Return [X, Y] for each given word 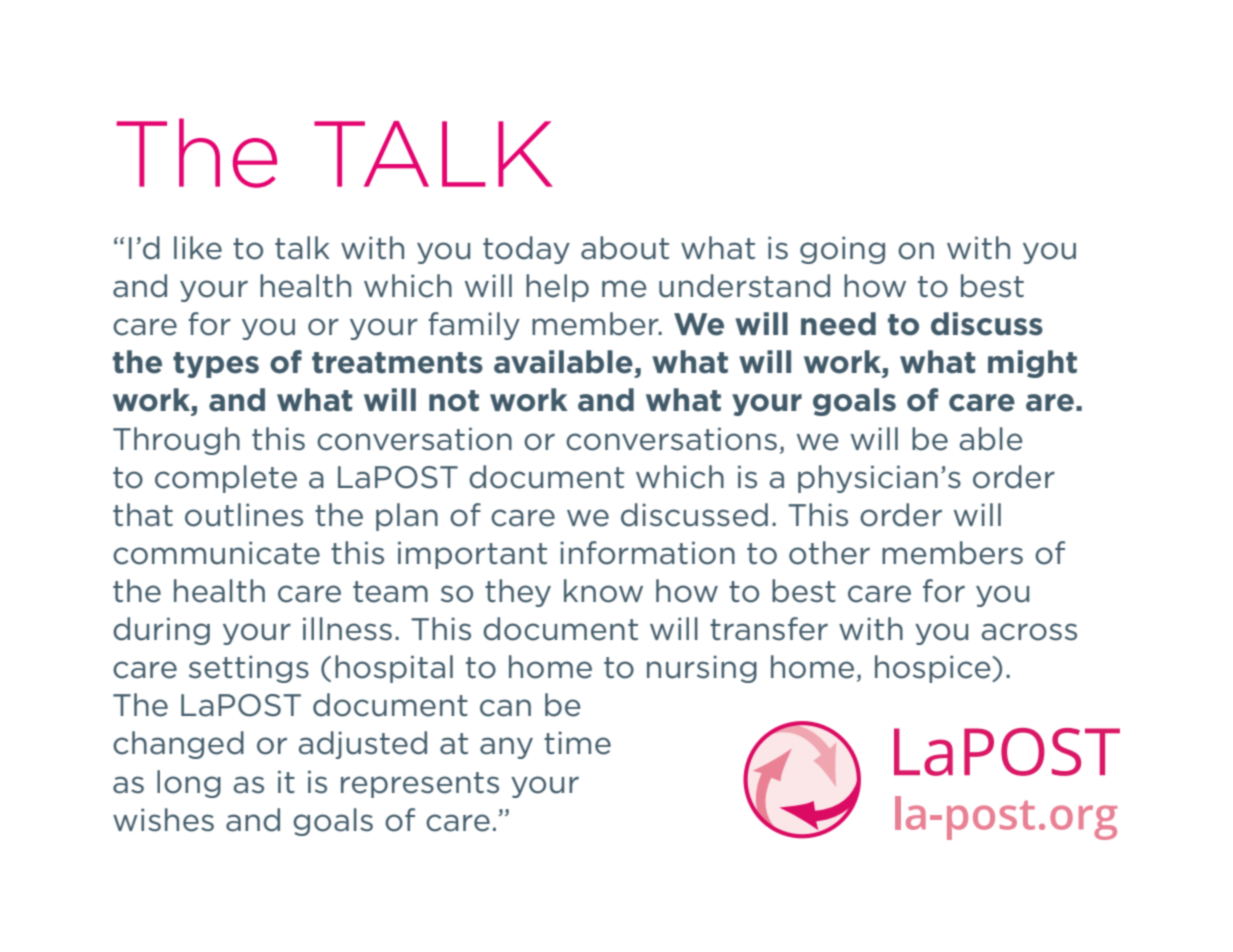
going [842, 250]
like [198, 248]
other [829, 553]
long [189, 784]
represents [420, 785]
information [647, 553]
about [625, 248]
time [577, 743]
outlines [244, 515]
